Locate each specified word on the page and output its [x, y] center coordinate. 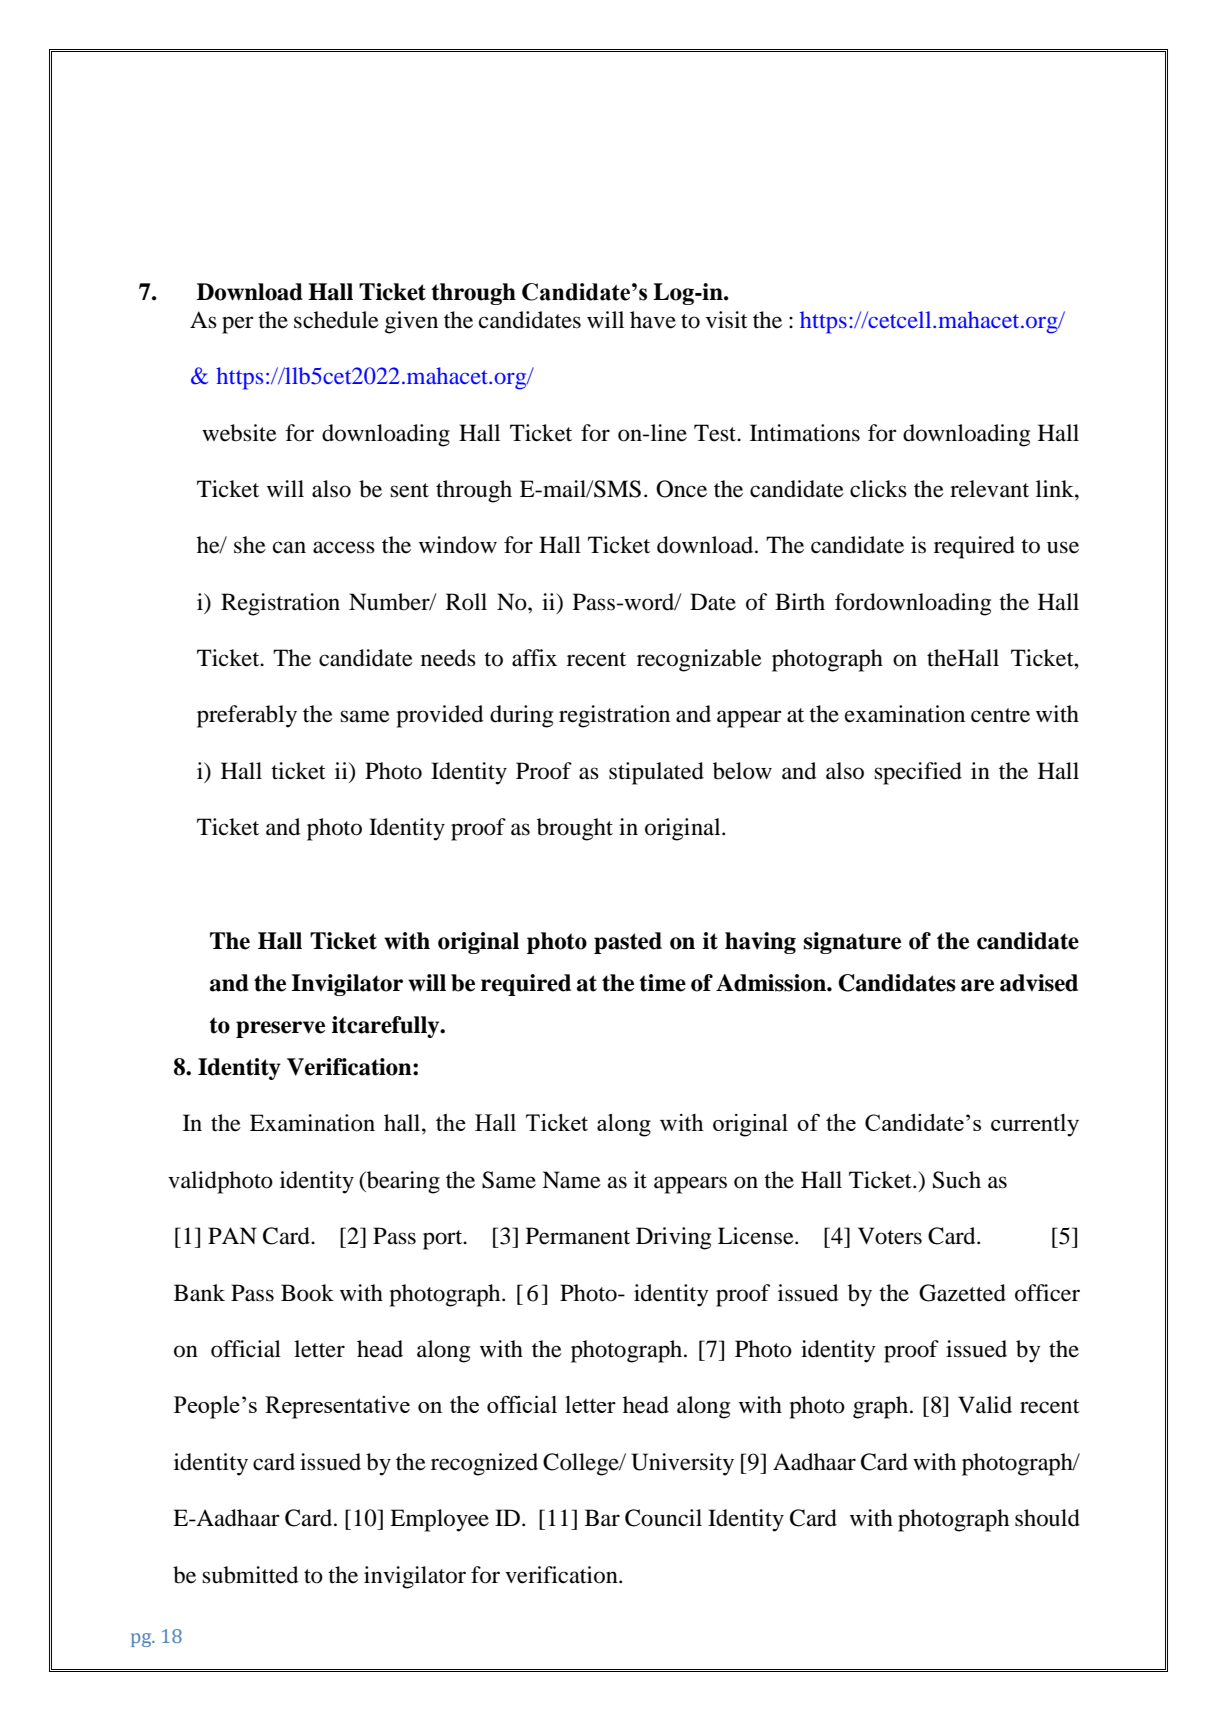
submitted [250, 1575]
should [1047, 1518]
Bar [602, 1518]
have [653, 320]
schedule [336, 320]
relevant [989, 489]
